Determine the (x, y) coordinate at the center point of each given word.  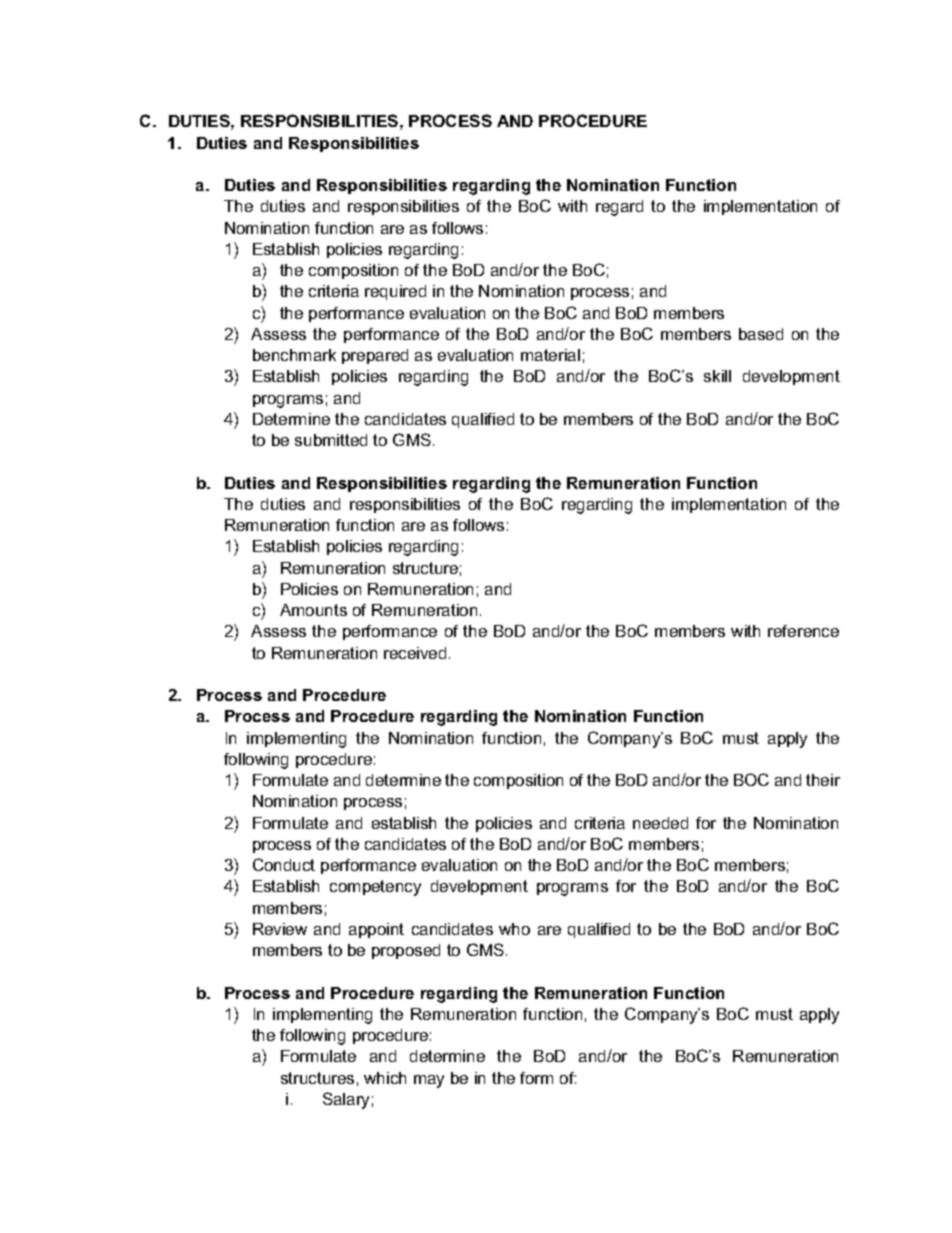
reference (803, 631)
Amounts (313, 610)
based (761, 334)
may (429, 1081)
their (823, 780)
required (395, 292)
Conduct (284, 864)
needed (660, 823)
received (415, 653)
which (385, 1078)
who (514, 929)
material (550, 355)
